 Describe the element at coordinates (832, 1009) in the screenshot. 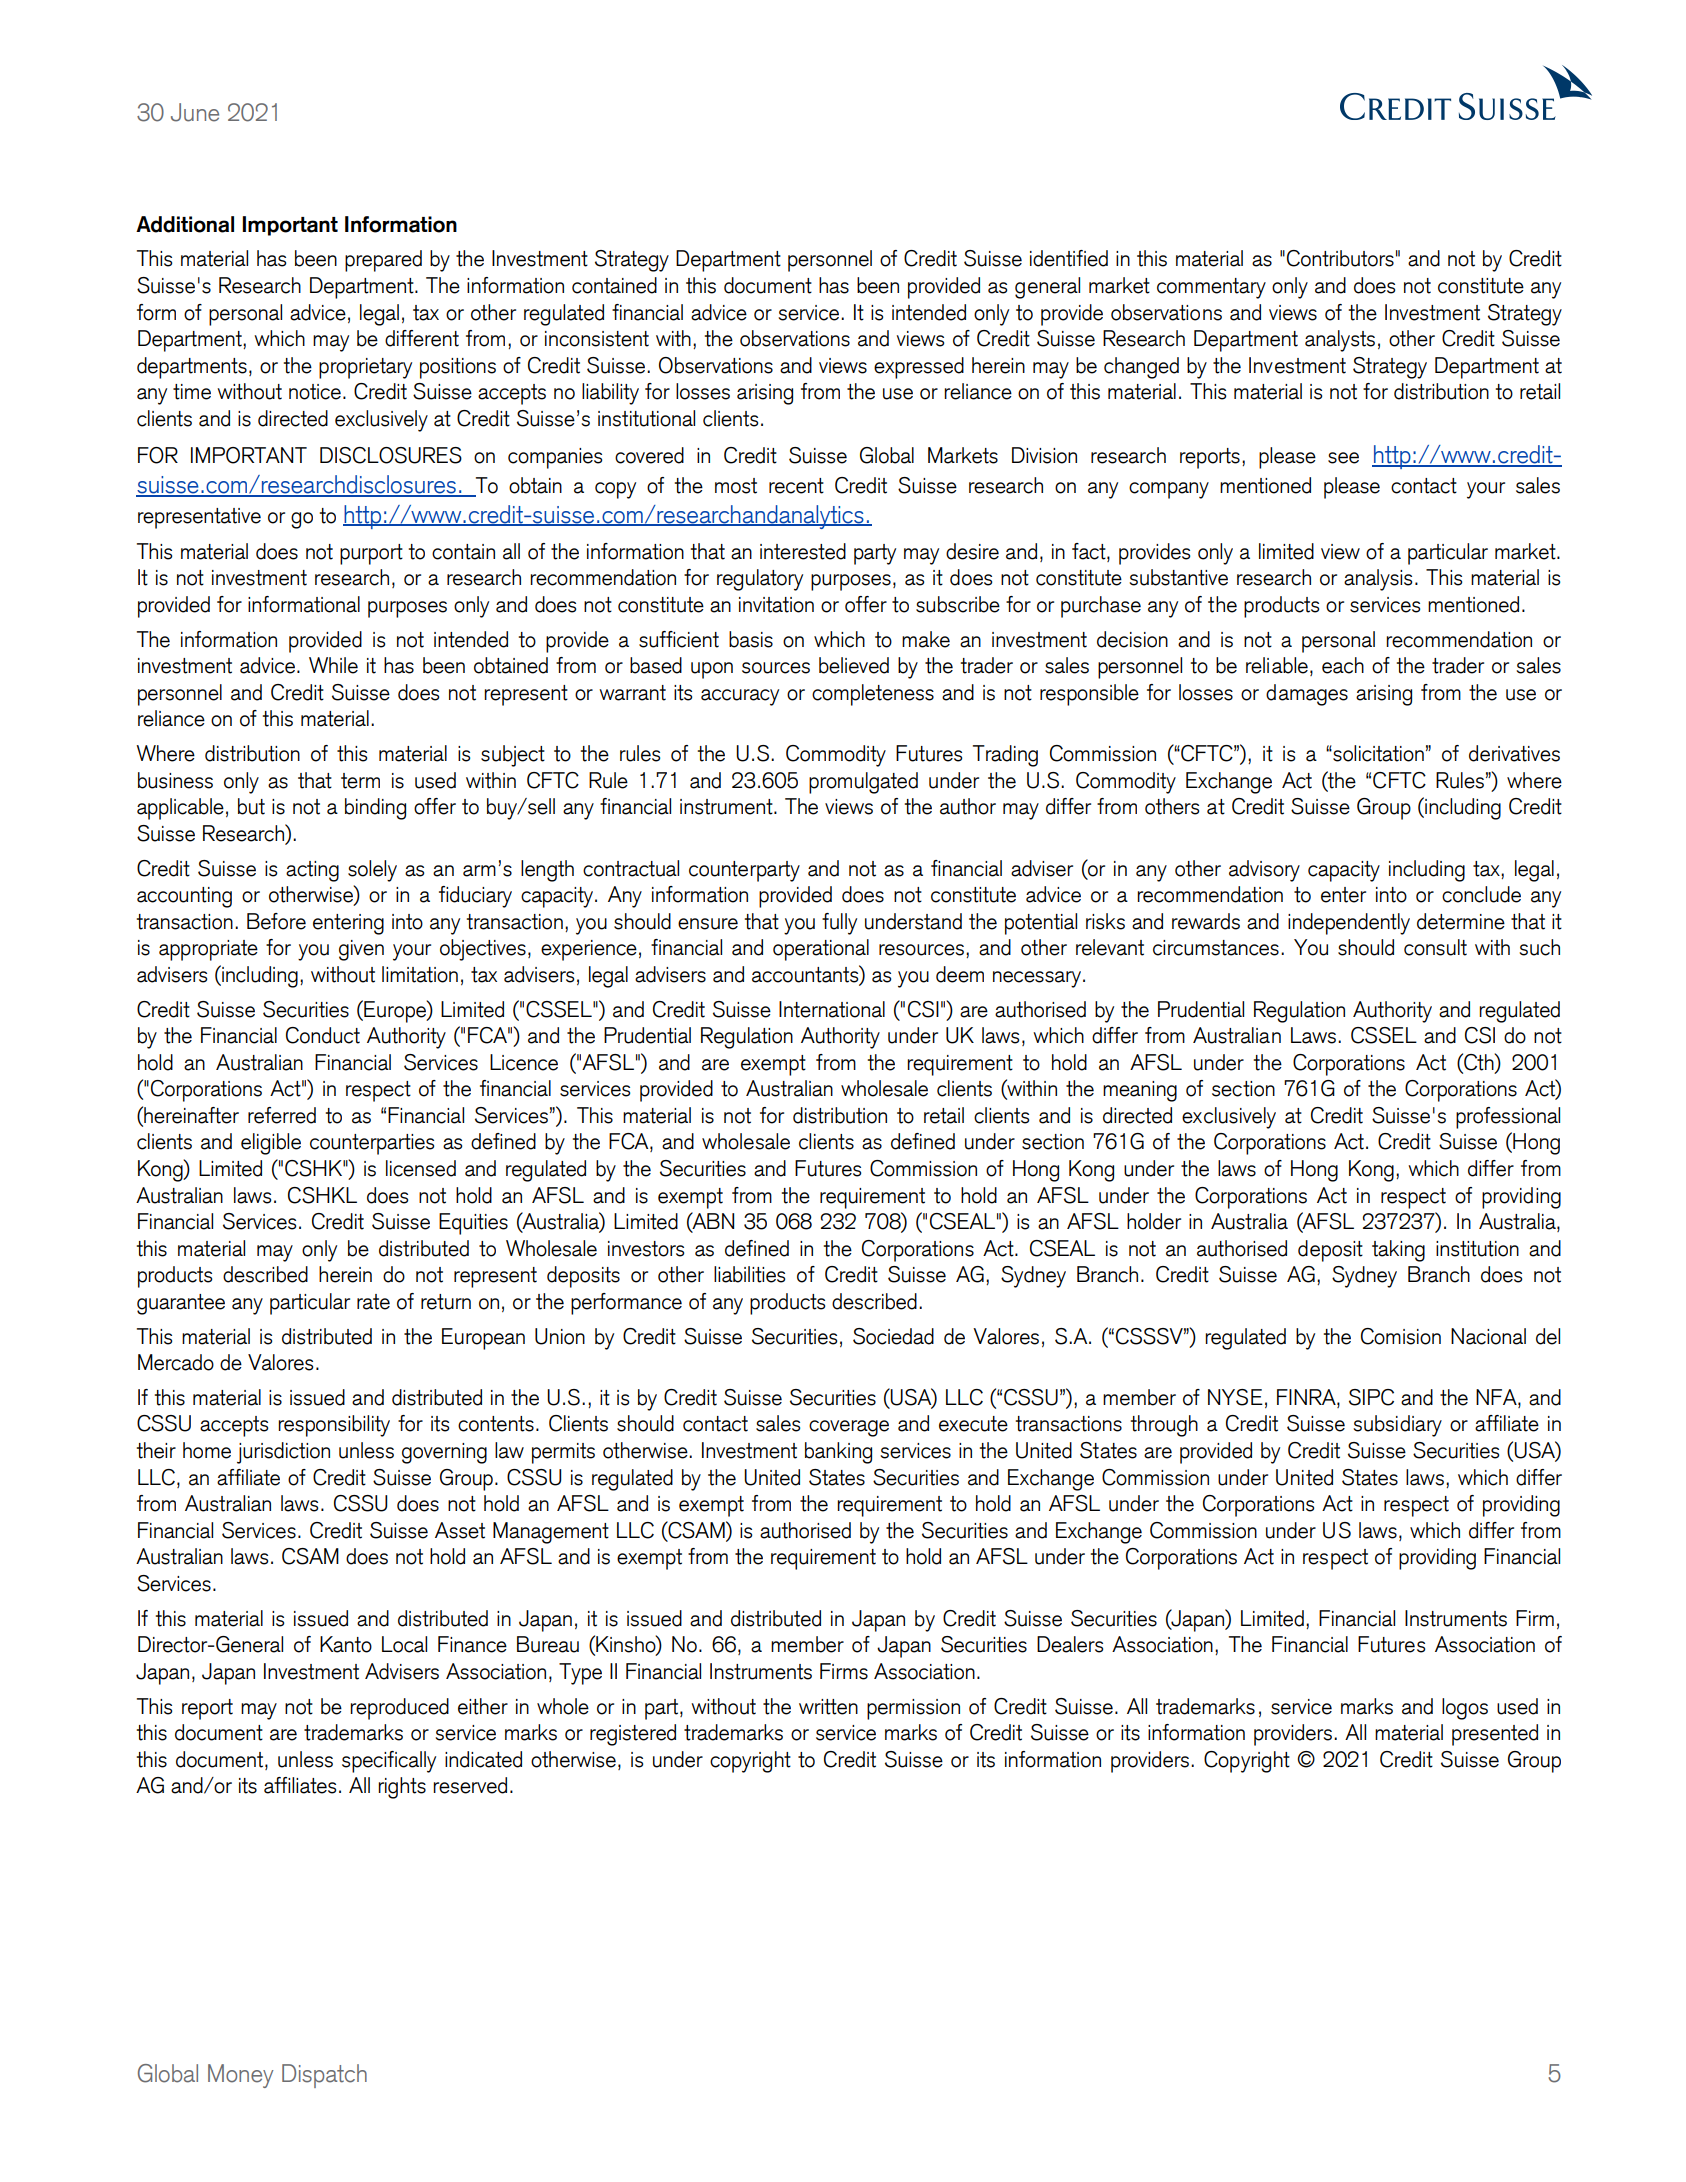

I see `International` at that location.
